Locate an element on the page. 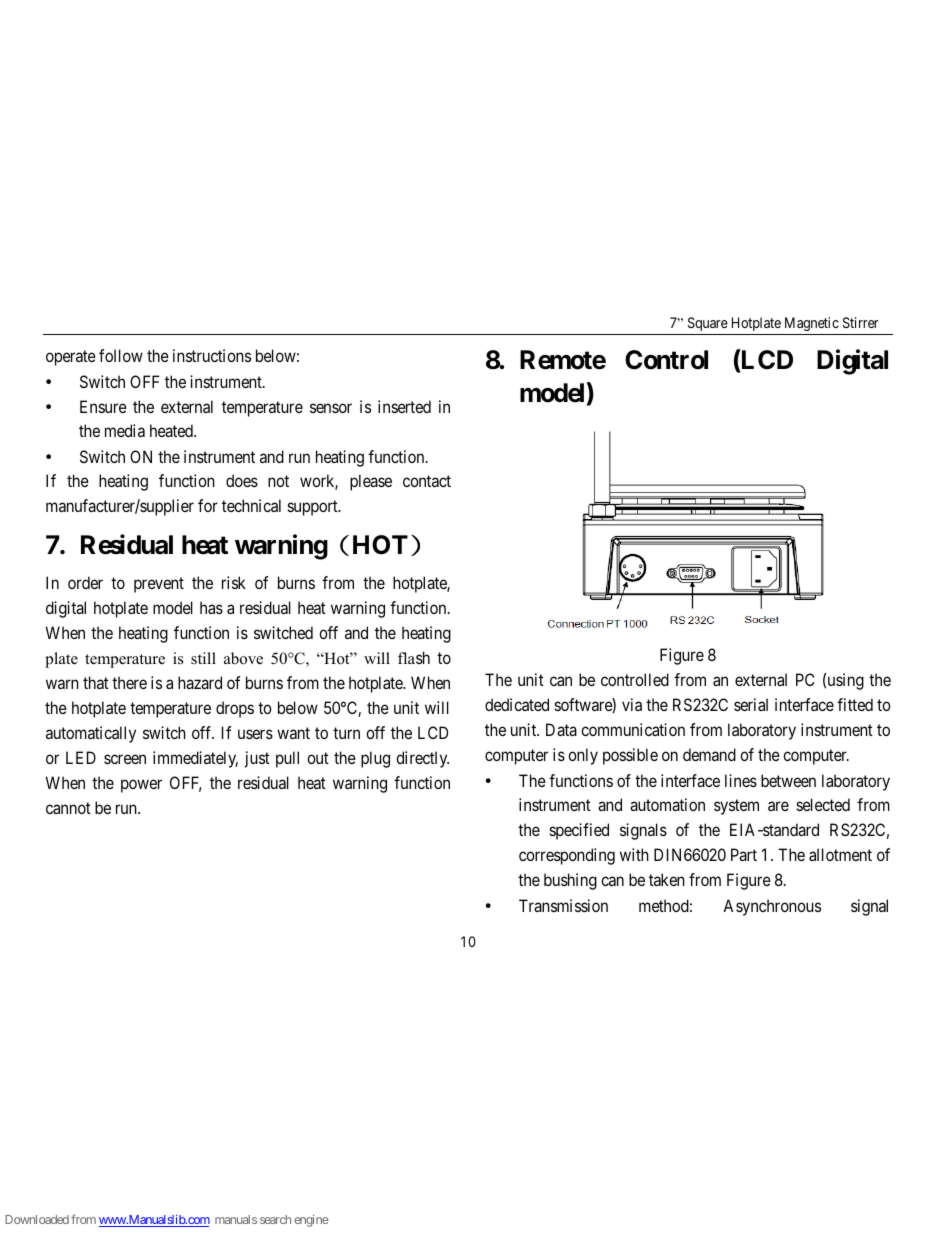 Image resolution: width=952 pixels, height=1233 pixels. prevent is located at coordinates (159, 585).
